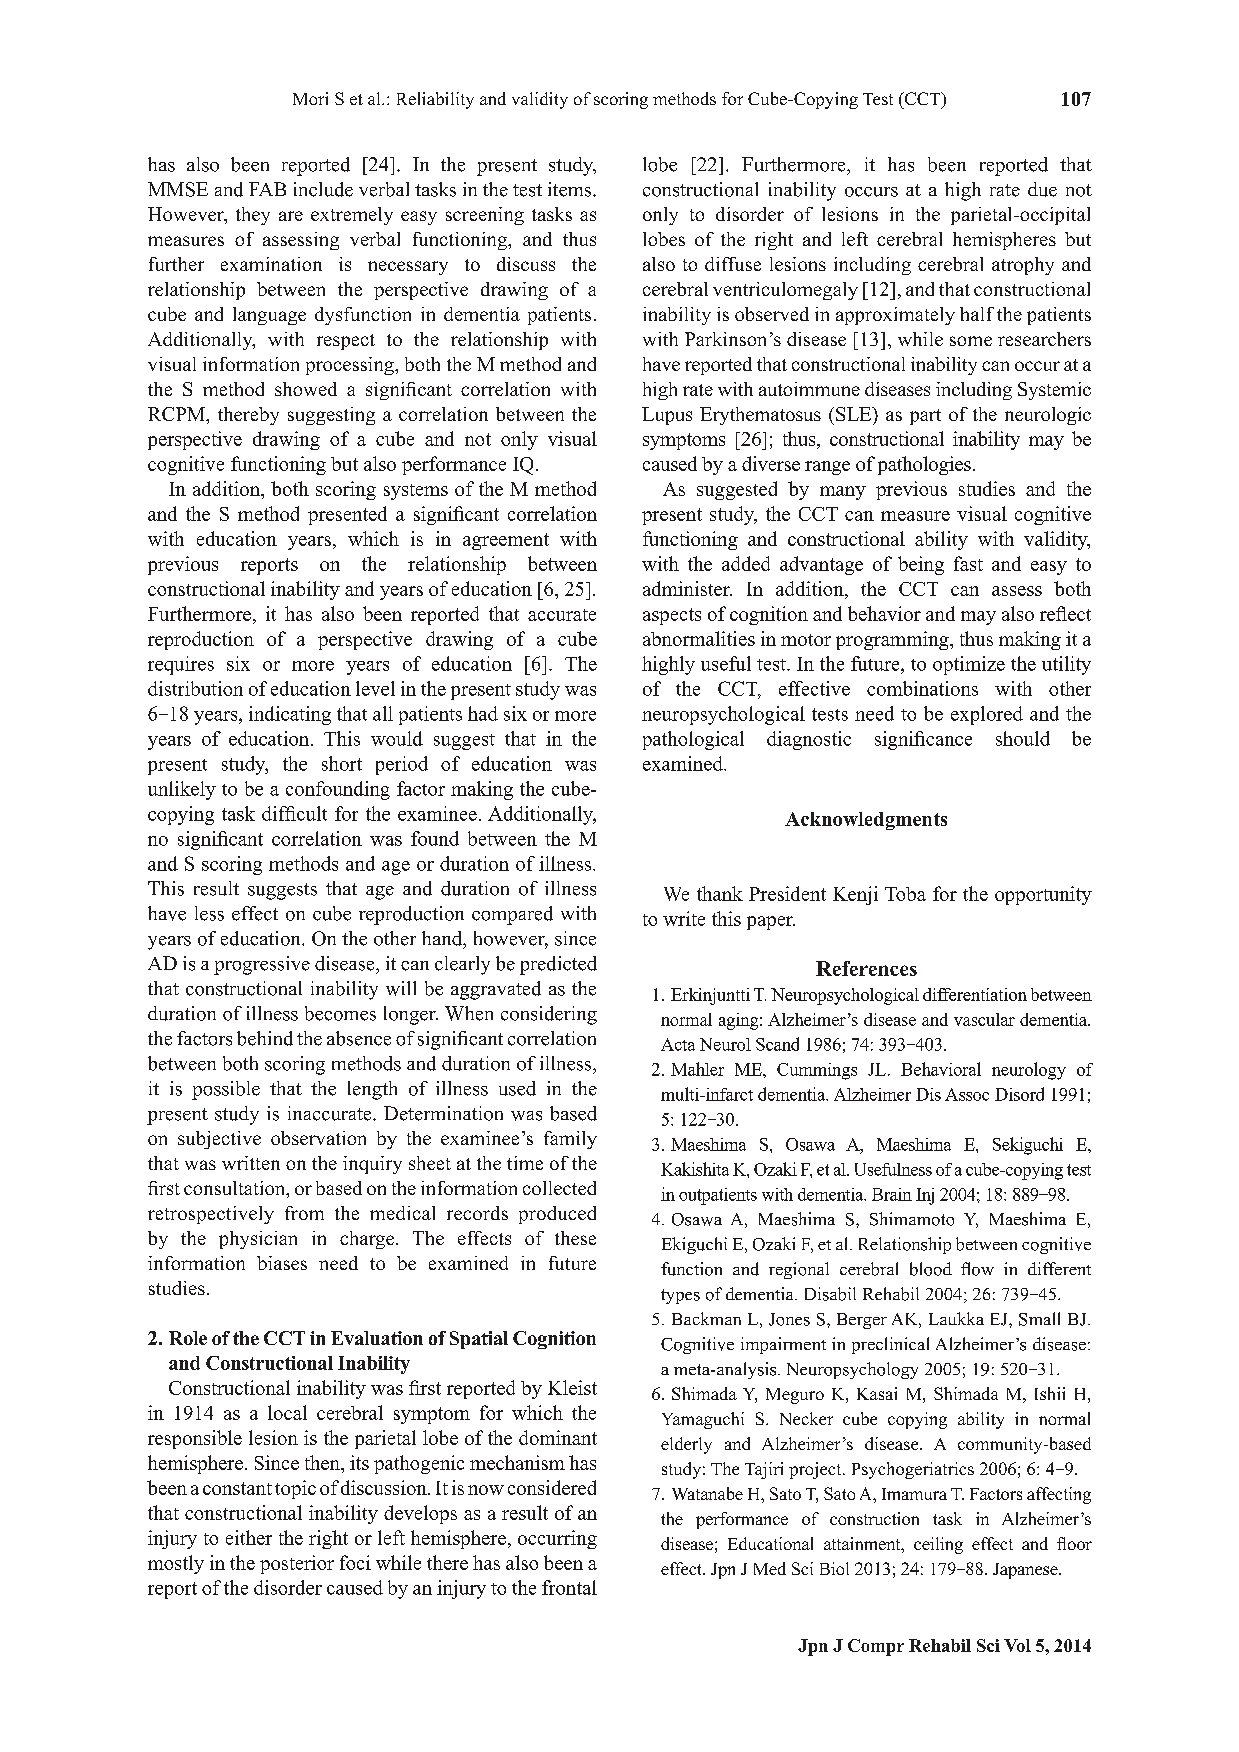 The height and width of the document is (1752, 1239). Describe the element at coordinates (925, 417) in the document. I see `part` at that location.
